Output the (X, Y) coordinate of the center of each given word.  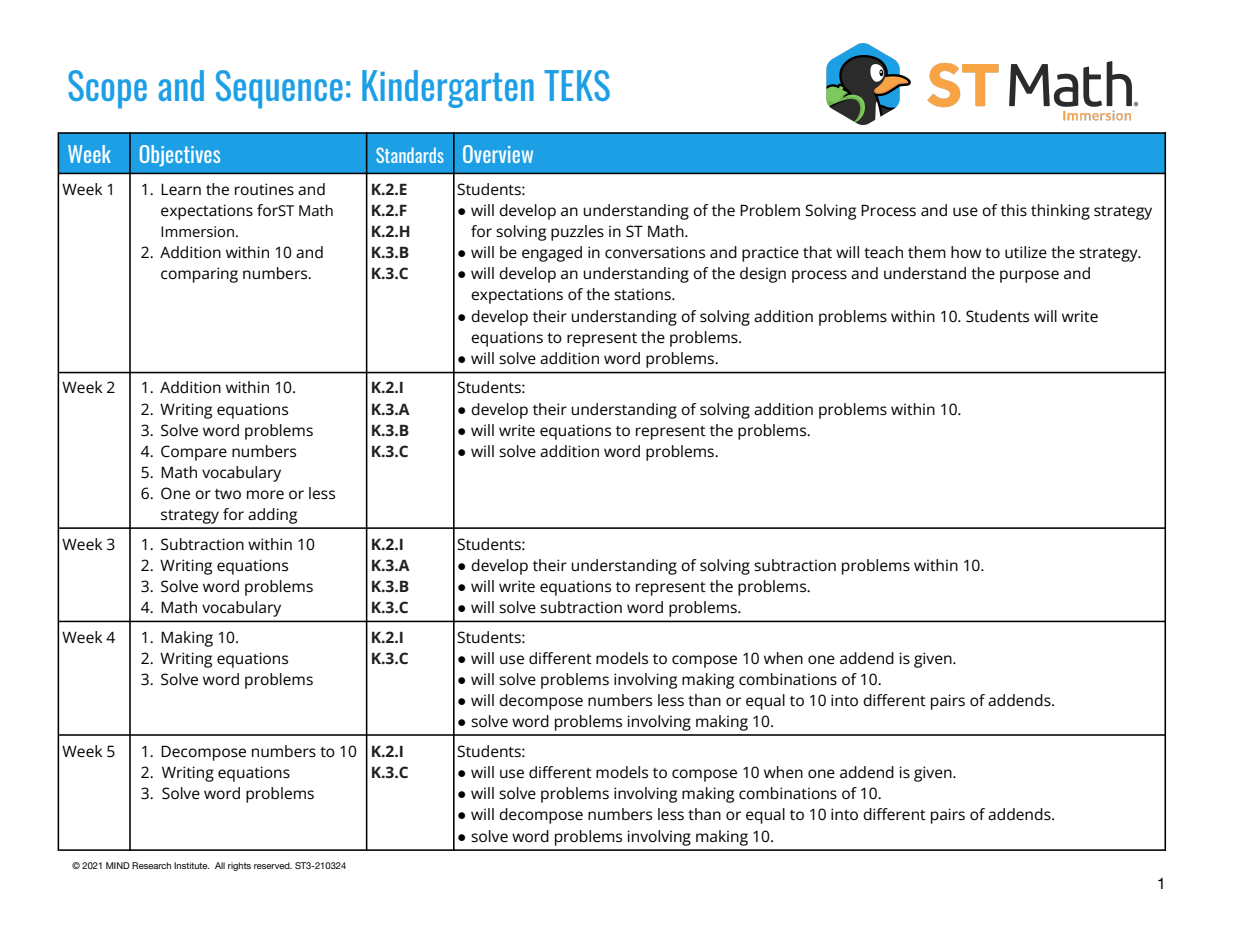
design (763, 275)
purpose (1029, 276)
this (1014, 210)
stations (643, 294)
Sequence (279, 89)
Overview (498, 154)
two (228, 494)
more (265, 494)
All (220, 865)
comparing (199, 275)
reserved (273, 865)
